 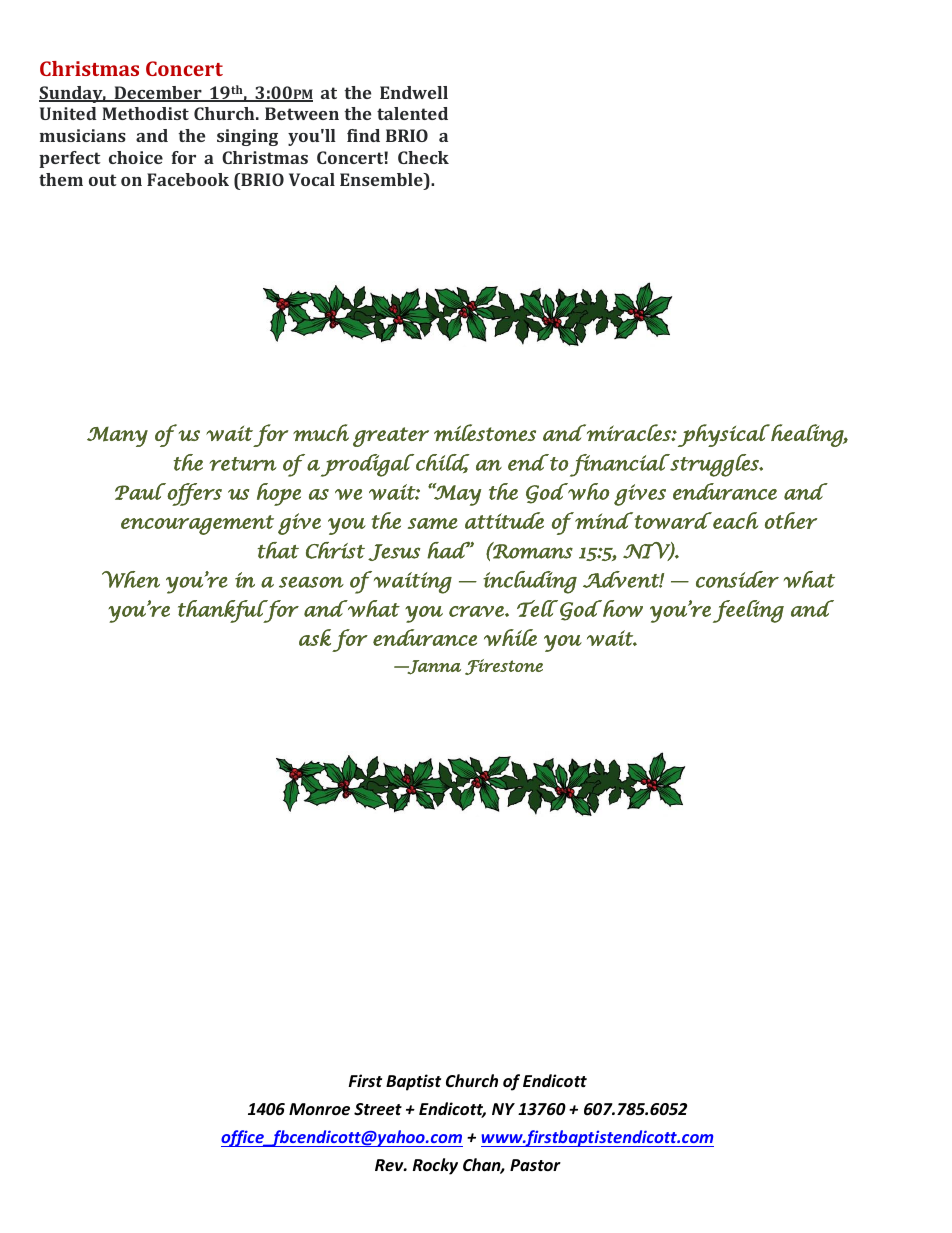 I want to click on talented, so click(x=412, y=113).
